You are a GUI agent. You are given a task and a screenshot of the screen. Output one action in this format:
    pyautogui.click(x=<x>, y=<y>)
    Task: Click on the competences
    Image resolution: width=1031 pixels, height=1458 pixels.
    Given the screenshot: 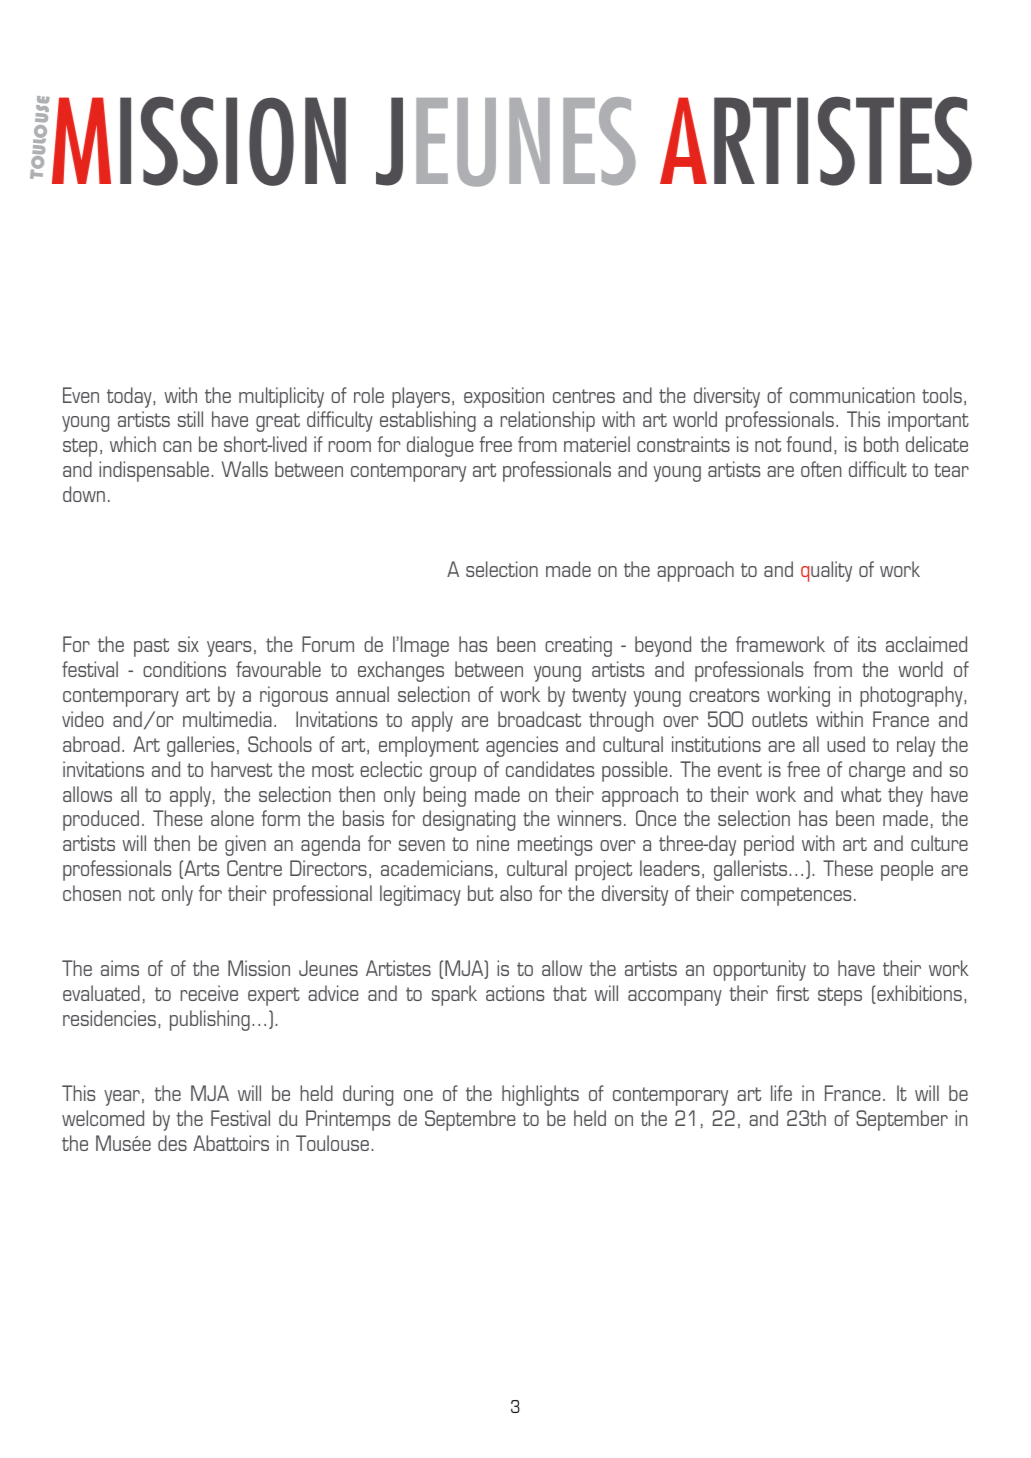 What is the action you would take?
    pyautogui.click(x=796, y=896)
